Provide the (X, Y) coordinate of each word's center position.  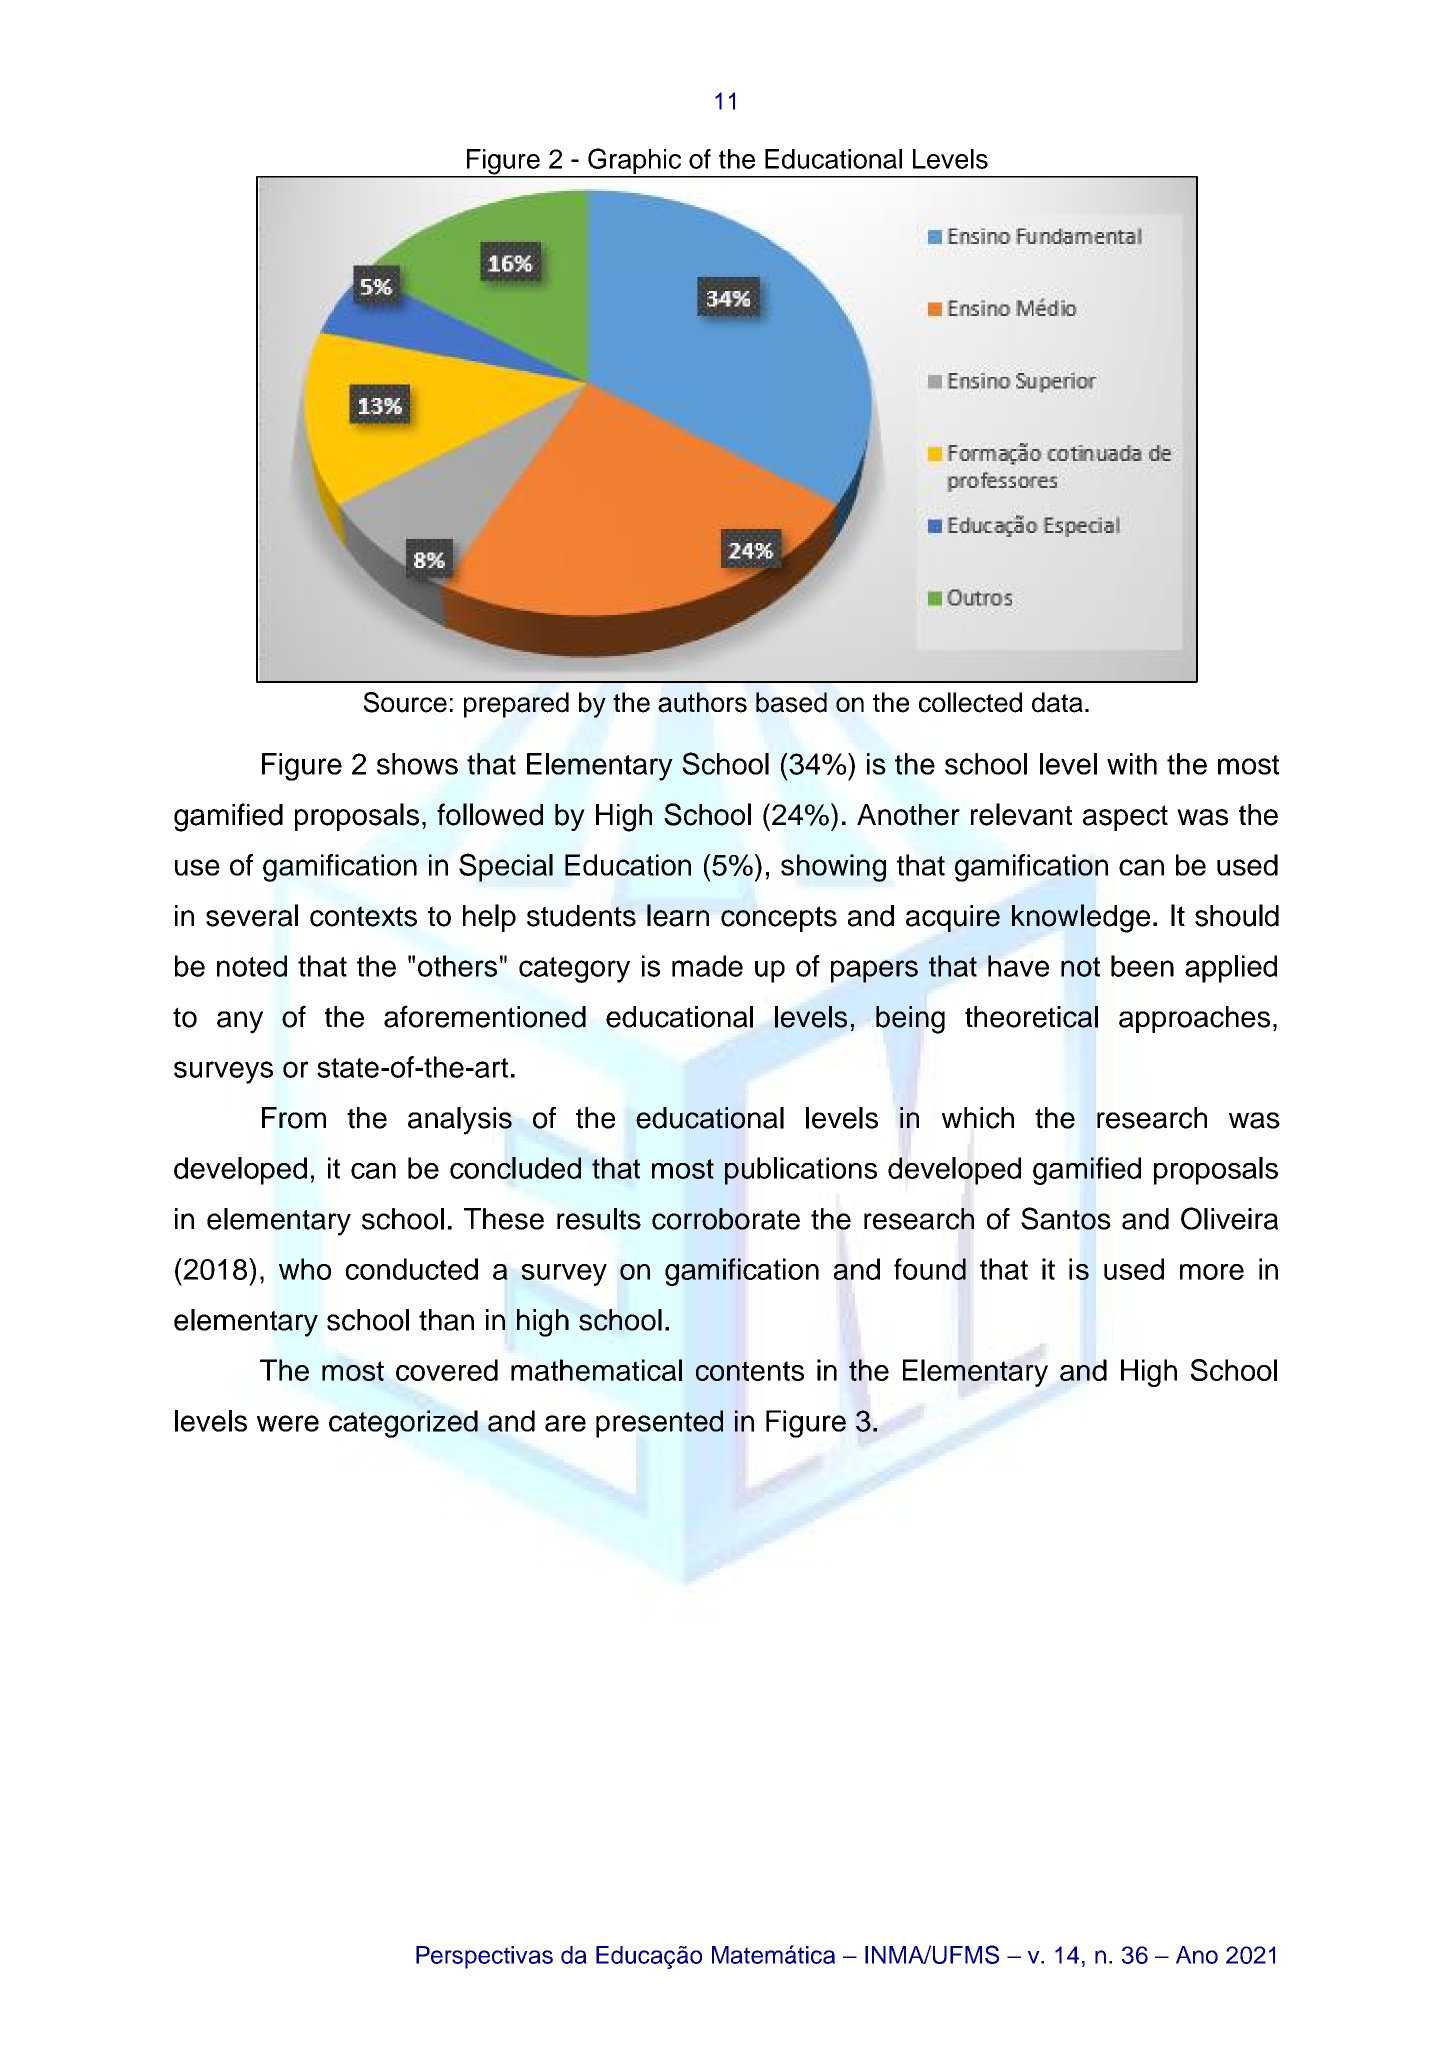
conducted (412, 1269)
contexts (363, 916)
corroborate (726, 1219)
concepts (779, 919)
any (240, 1022)
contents (750, 1371)
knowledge (1081, 918)
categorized (403, 1424)
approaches (1194, 1019)
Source (405, 702)
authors (702, 702)
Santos (1066, 1218)
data (1057, 702)
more (1212, 1272)
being (910, 1020)
